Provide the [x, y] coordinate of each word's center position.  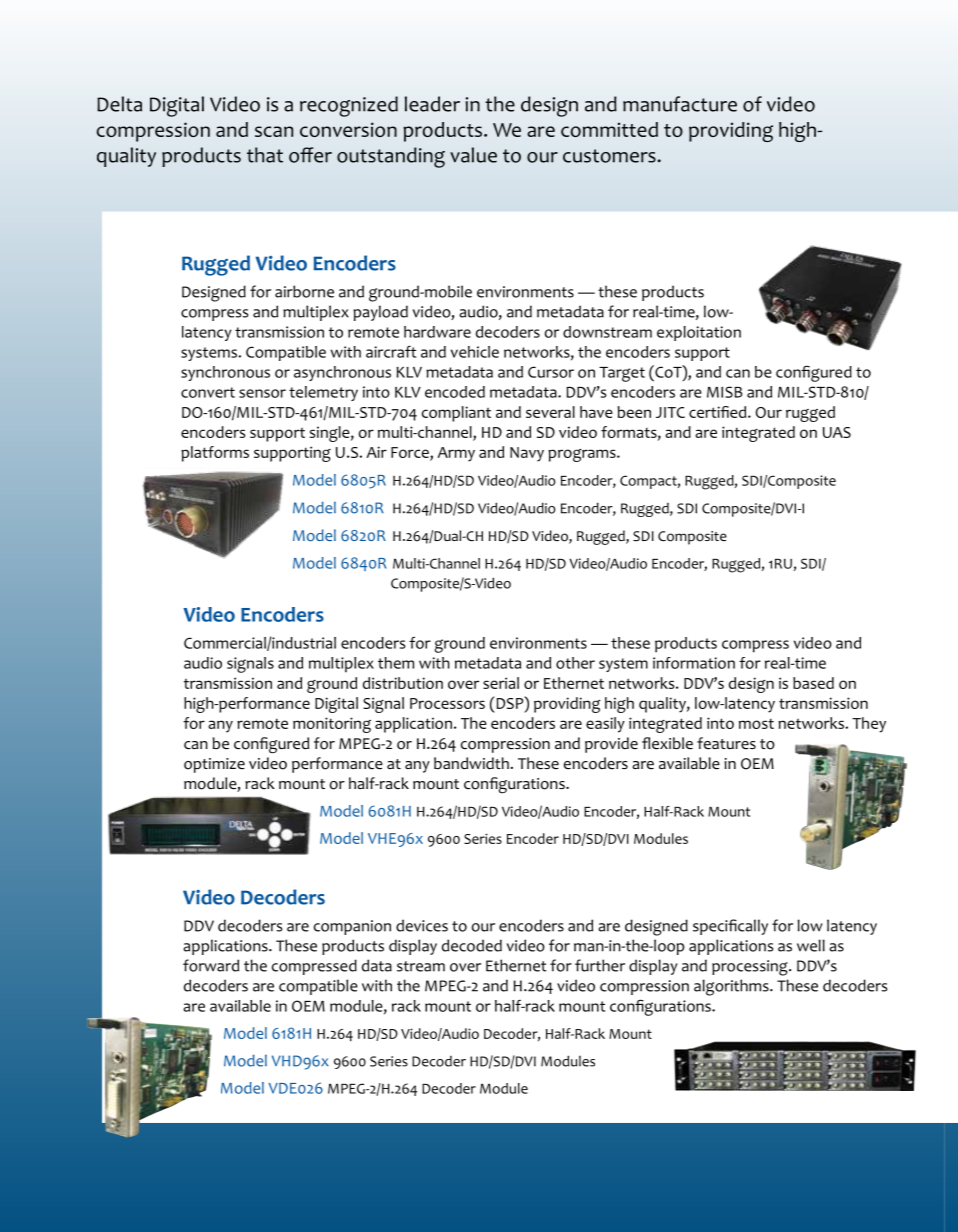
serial [501, 683]
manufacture [680, 104]
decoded [472, 945]
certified [719, 412]
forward [211, 965]
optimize [214, 765]
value [473, 155]
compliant [456, 414]
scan [274, 131]
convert [208, 392]
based [813, 683]
